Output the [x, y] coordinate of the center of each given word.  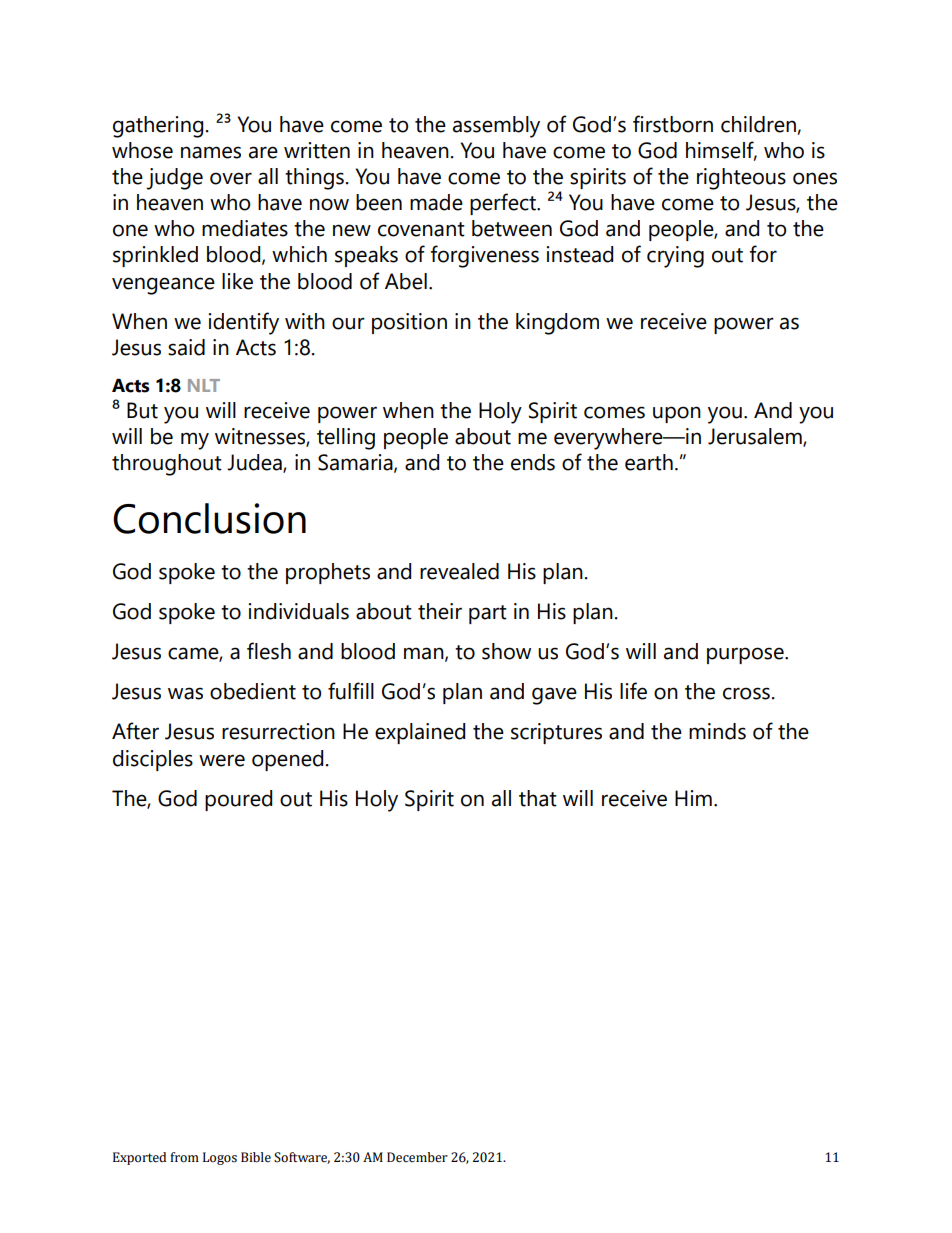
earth [649, 462]
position [409, 323]
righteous [741, 179]
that [538, 798]
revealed [459, 571]
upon [677, 414]
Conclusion [209, 518]
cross [746, 693]
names [211, 152]
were [222, 760]
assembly [496, 127]
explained [420, 733]
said [186, 347]
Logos [220, 1158]
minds [717, 731]
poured [238, 800]
